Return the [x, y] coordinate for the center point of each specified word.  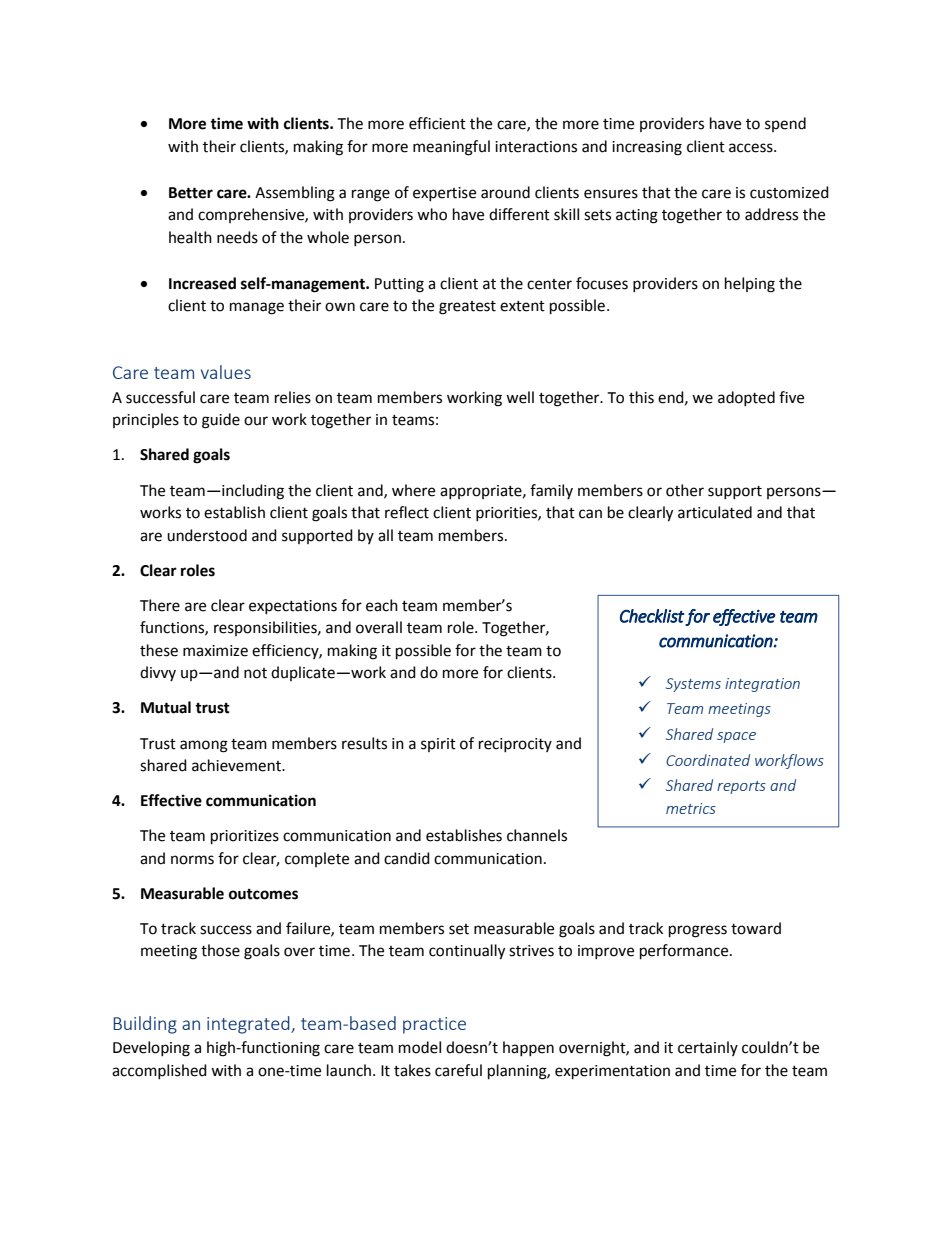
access [752, 148]
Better [191, 193]
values [226, 372]
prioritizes [245, 837]
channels [537, 835]
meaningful [451, 148]
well [520, 397]
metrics [691, 808]
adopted [746, 398]
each [382, 605]
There [160, 605]
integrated [249, 1025]
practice [434, 1025]
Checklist [652, 616]
